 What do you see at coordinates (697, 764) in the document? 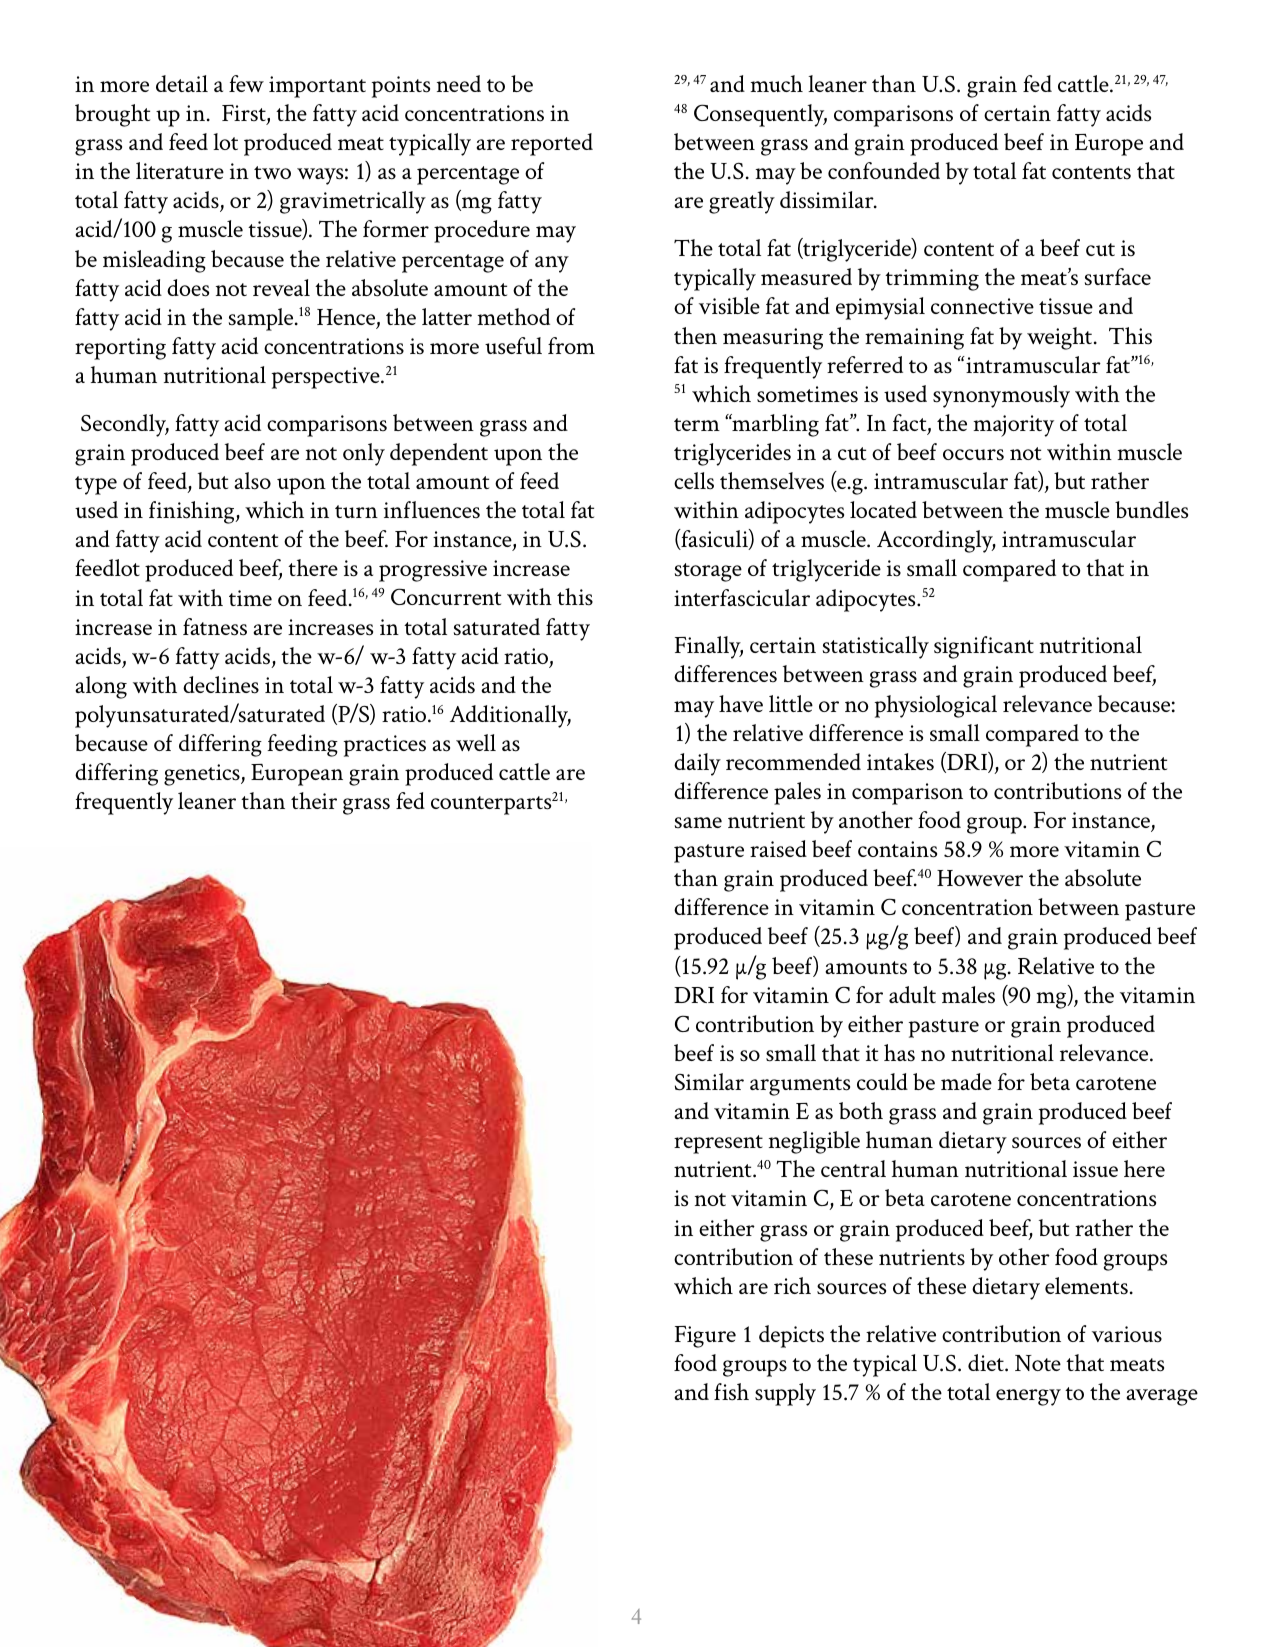
I see `daily` at bounding box center [697, 764].
